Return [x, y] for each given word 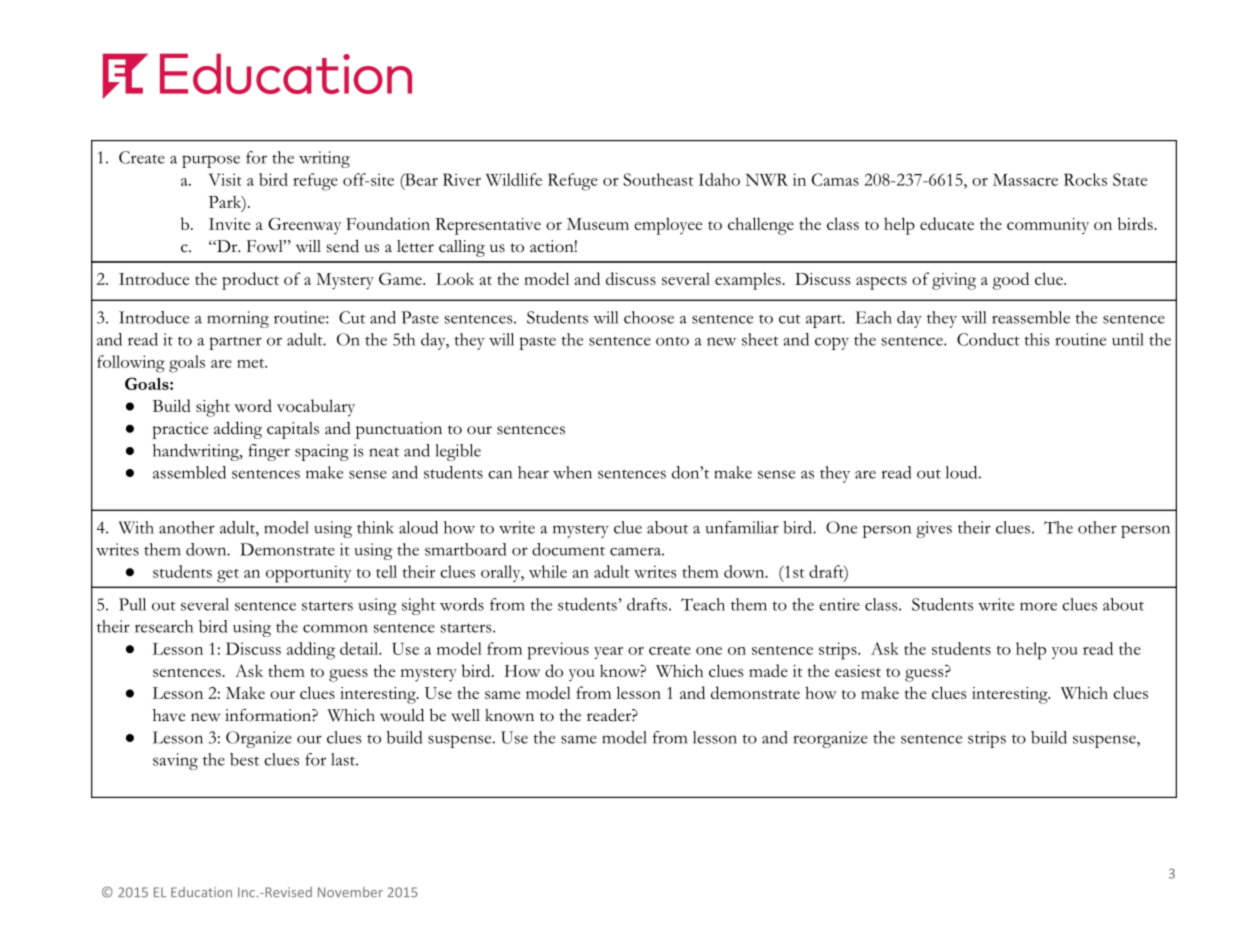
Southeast [658, 179]
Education [201, 892]
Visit [225, 179]
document [568, 549]
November [350, 892]
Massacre [1025, 179]
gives [934, 529]
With [136, 527]
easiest [858, 671]
